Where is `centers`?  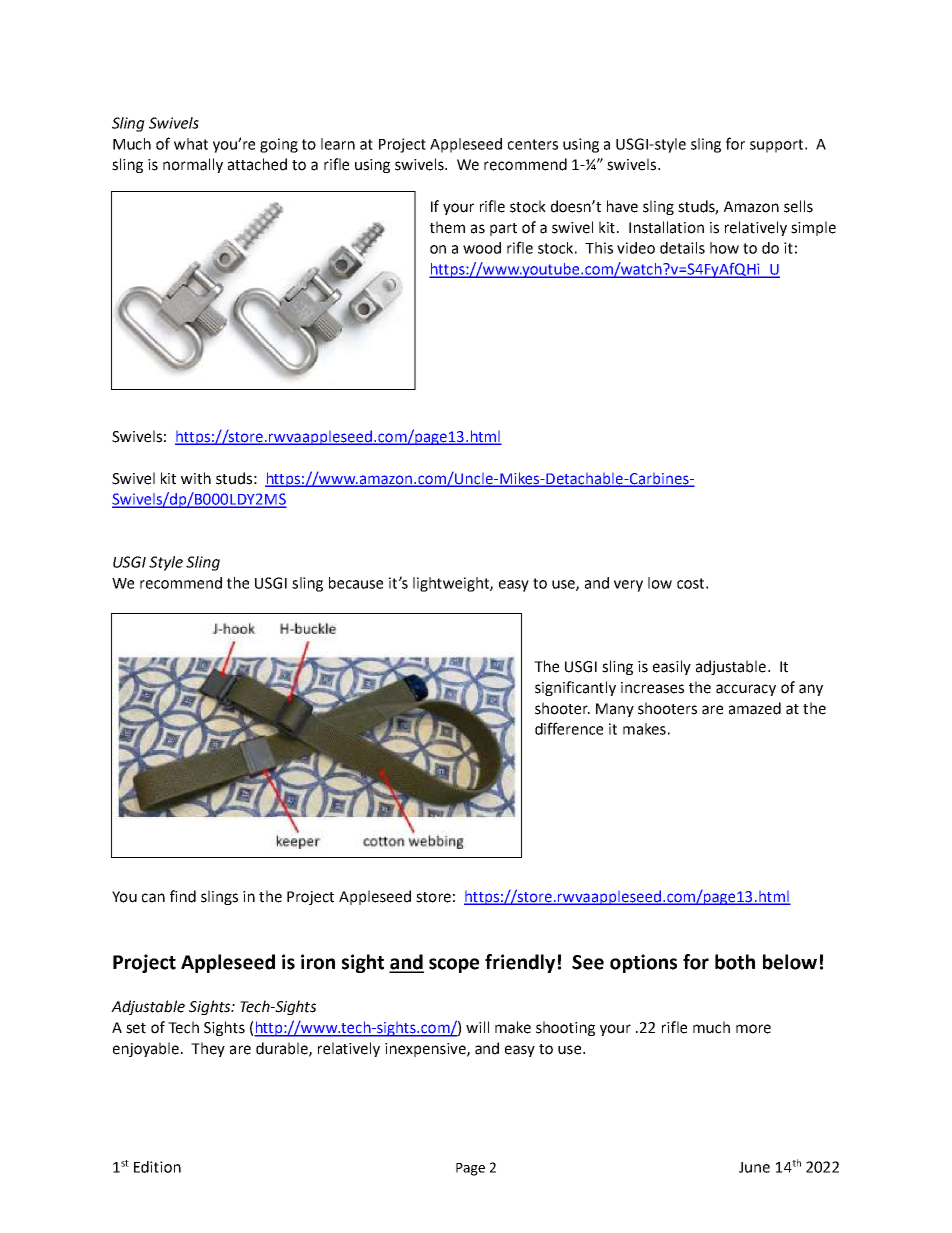
centers is located at coordinates (533, 144).
